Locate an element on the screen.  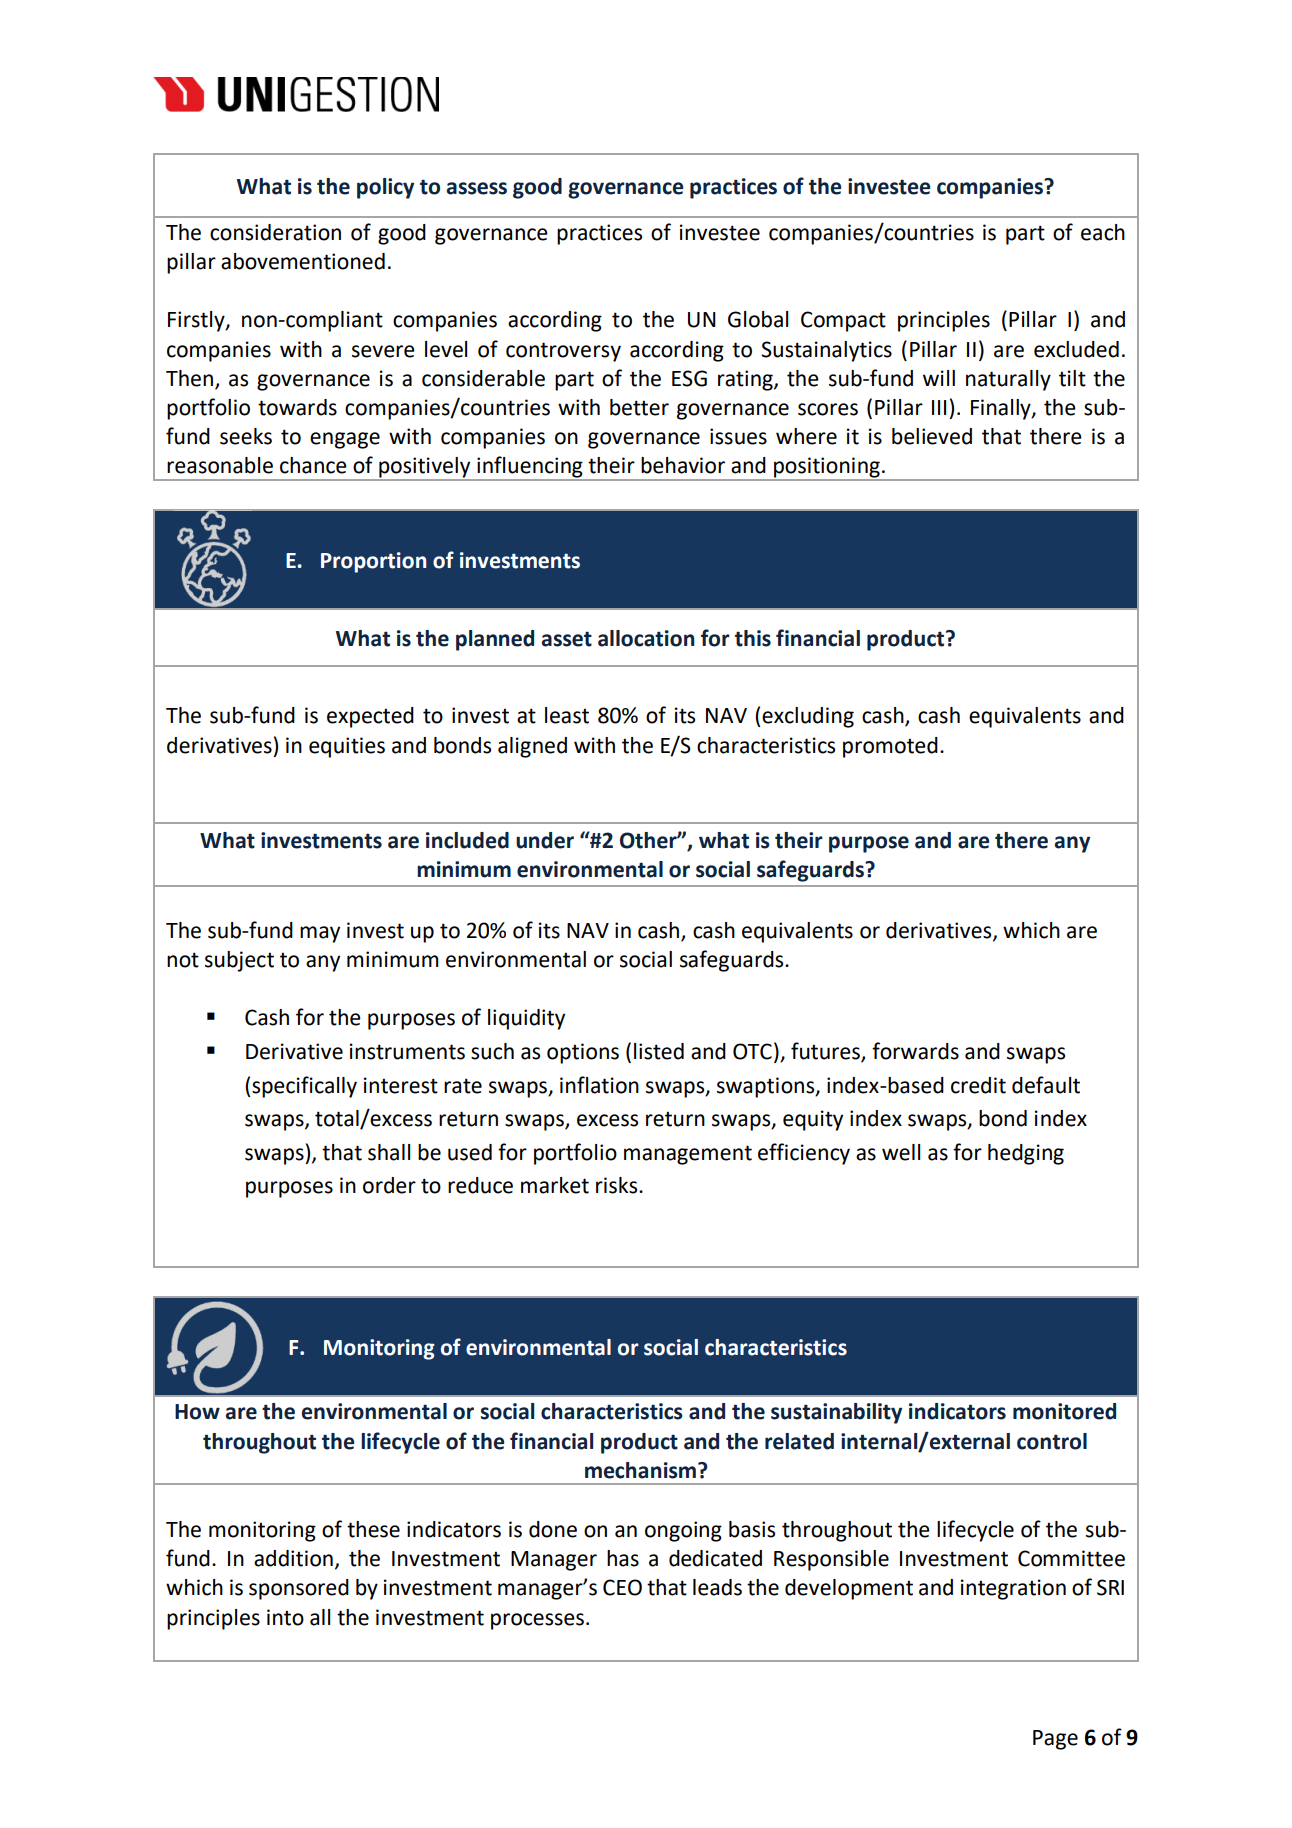
CEO is located at coordinates (622, 1587).
